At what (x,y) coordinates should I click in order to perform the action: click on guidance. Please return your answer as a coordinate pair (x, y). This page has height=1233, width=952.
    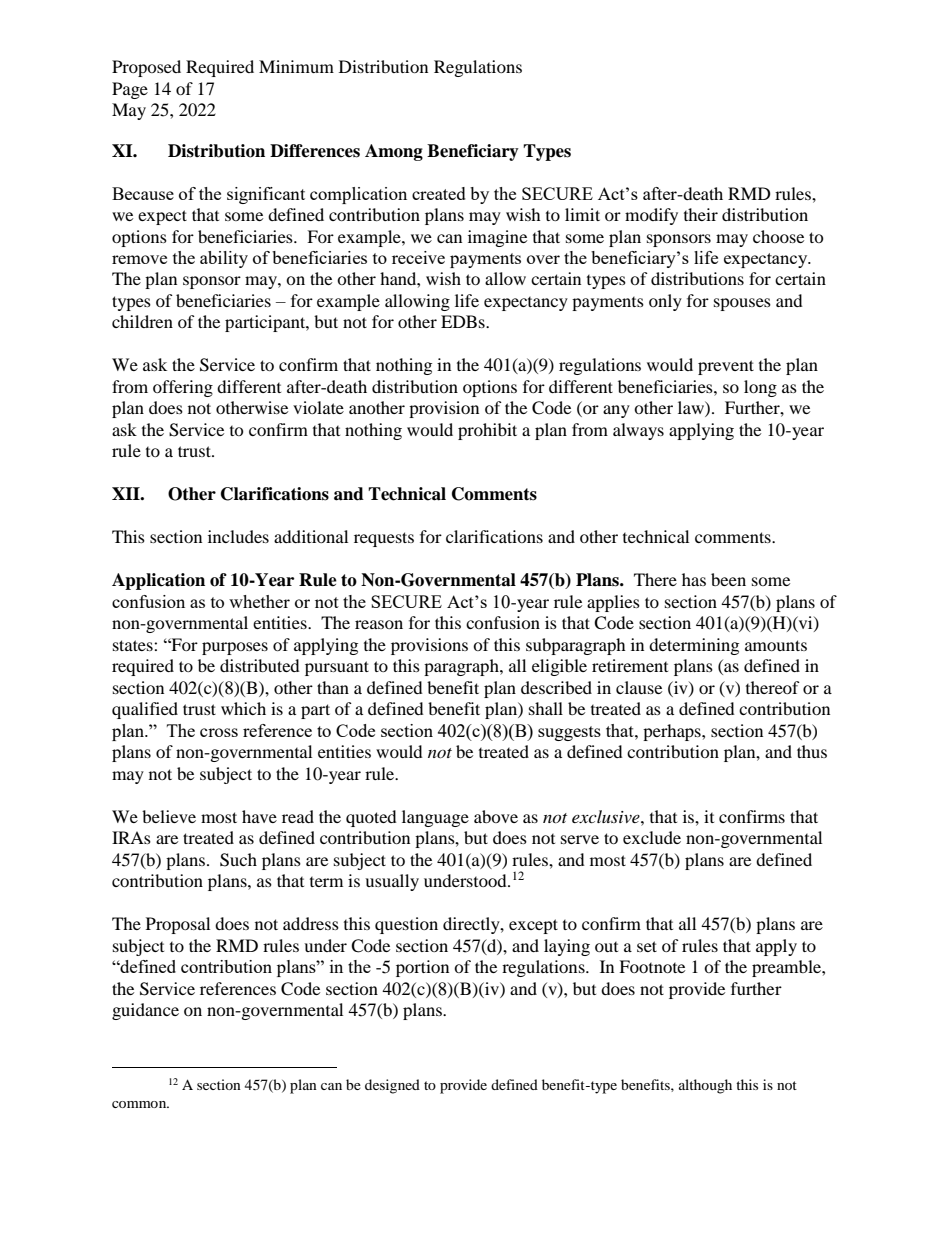
    Looking at the image, I should click on (145, 1011).
